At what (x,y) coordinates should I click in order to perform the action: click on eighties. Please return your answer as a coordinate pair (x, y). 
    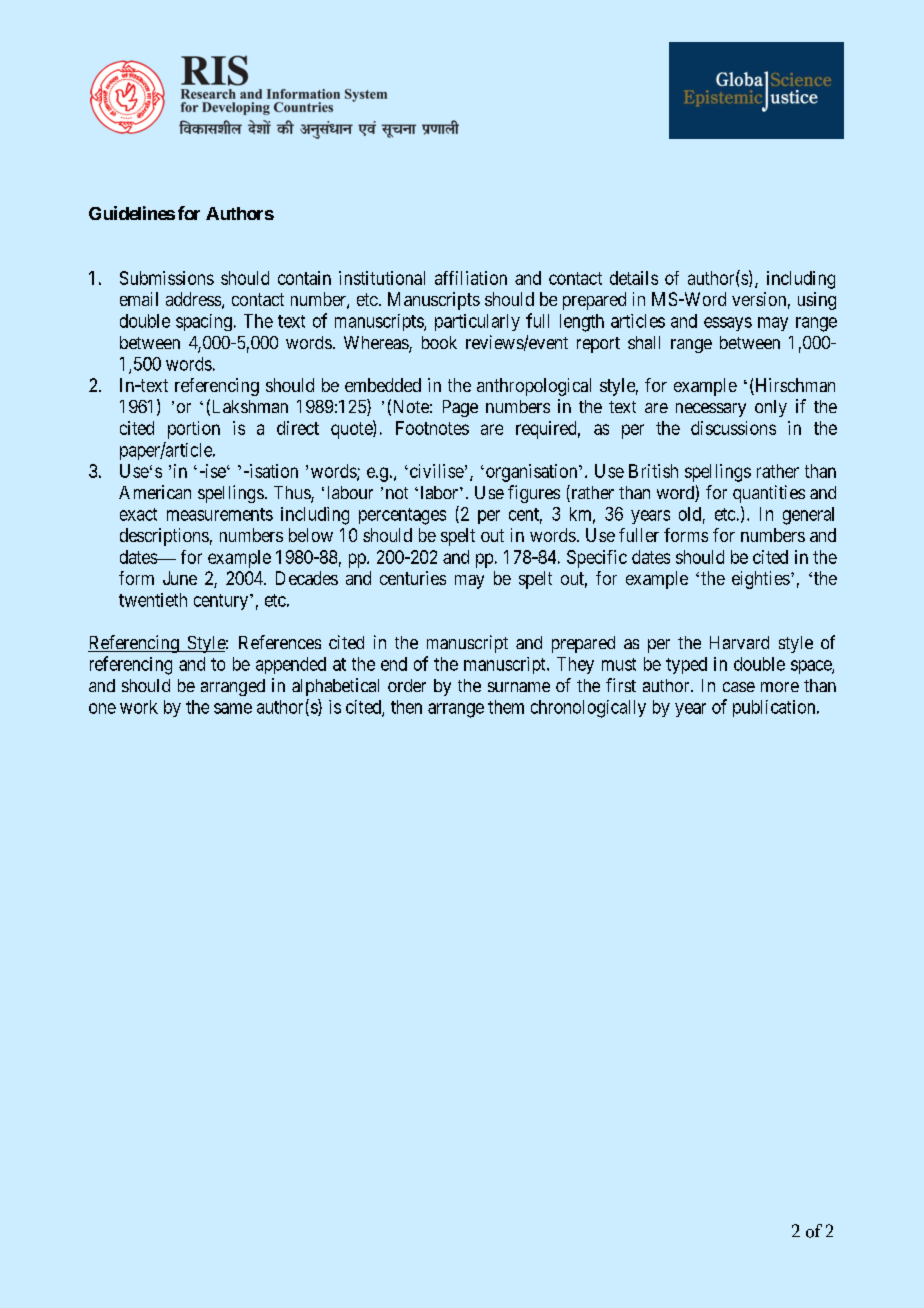
    Looking at the image, I should click on (761, 580).
